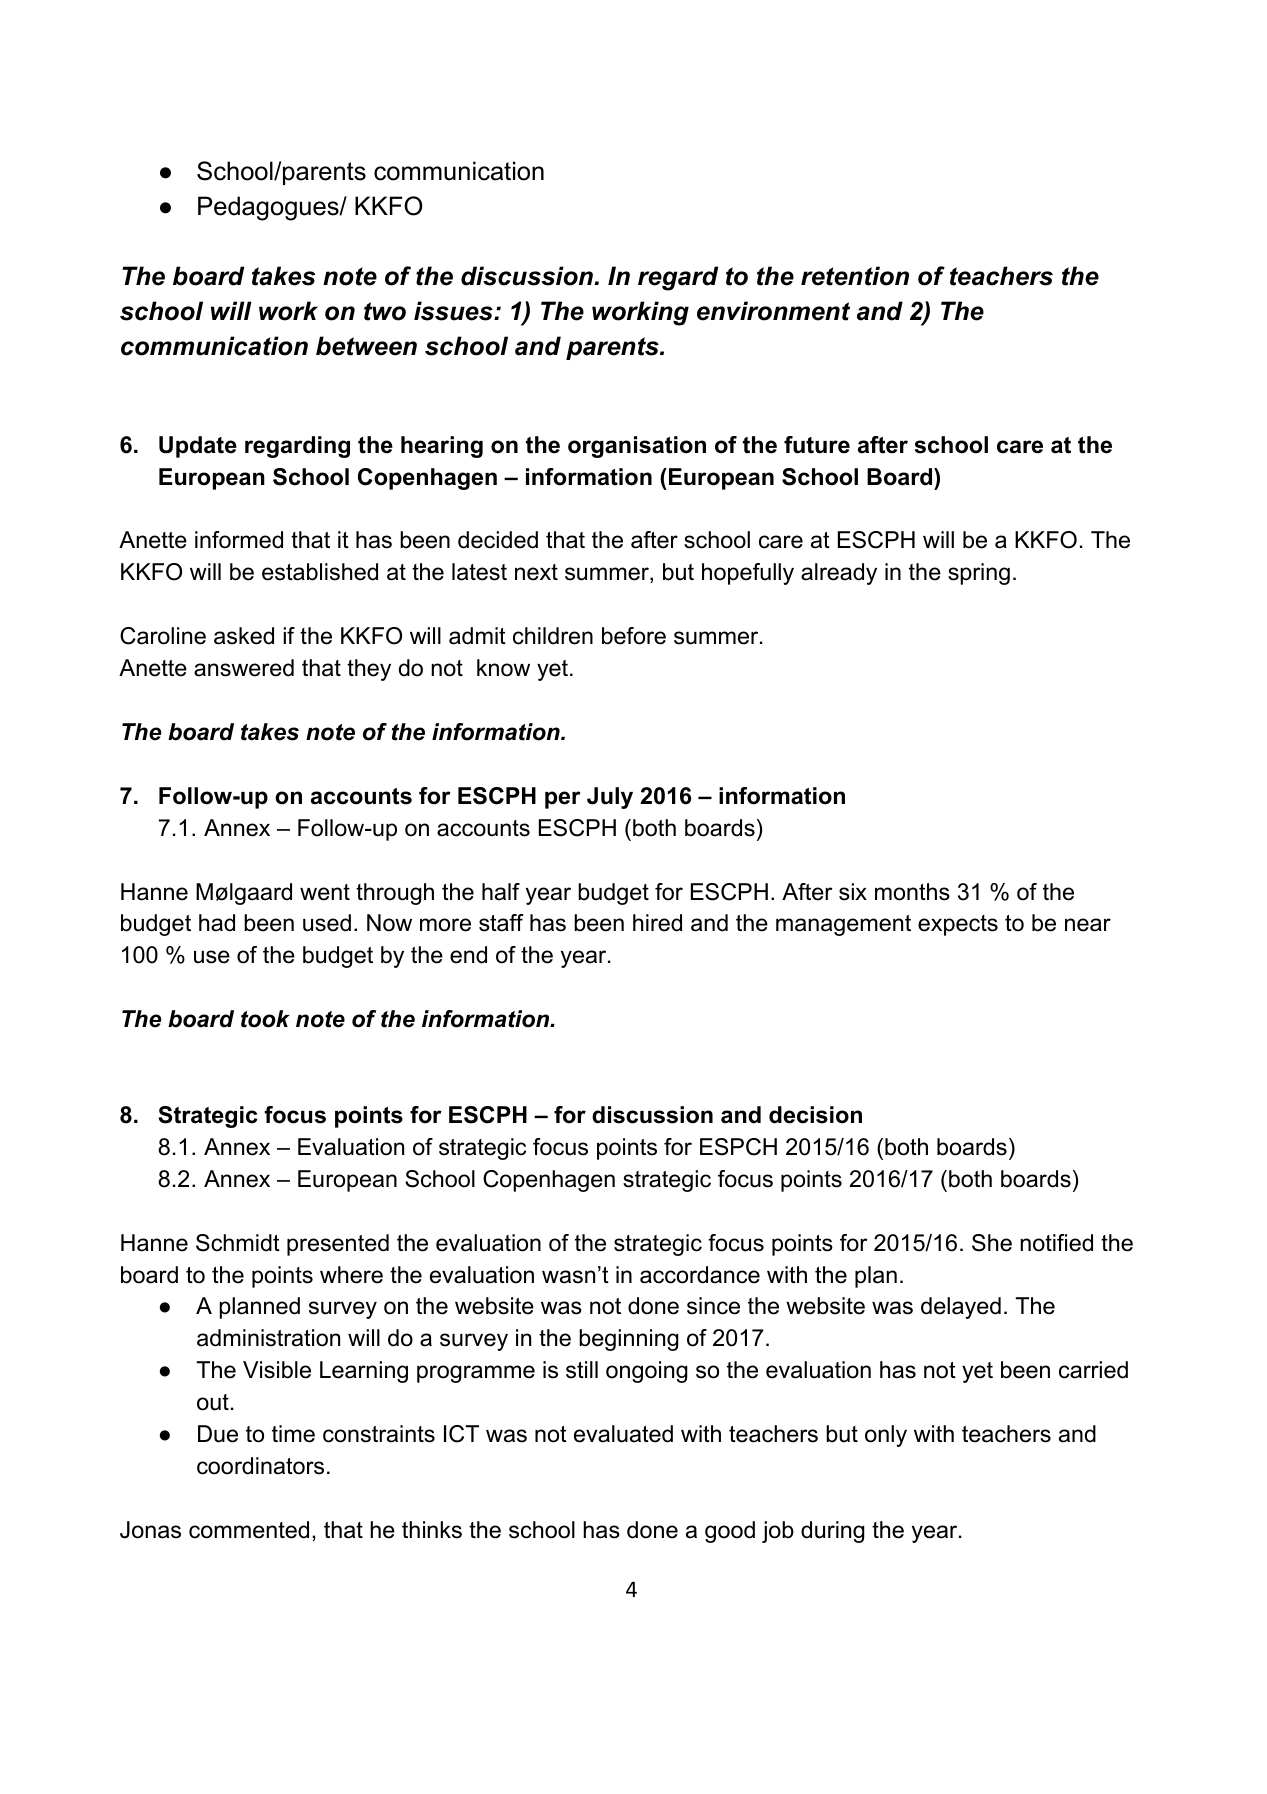 The image size is (1267, 1794). I want to click on coordinators, so click(260, 1466).
